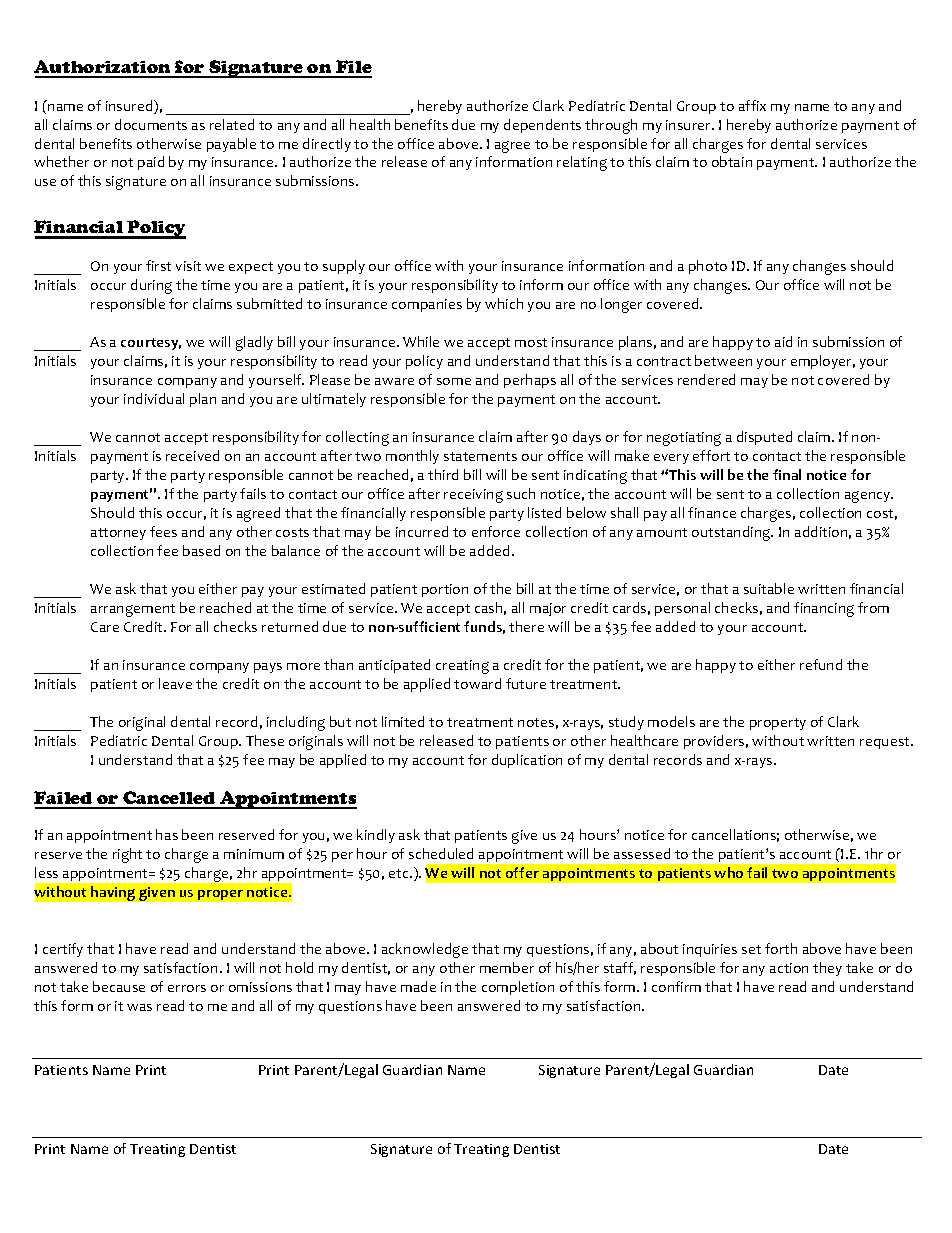 The image size is (952, 1233). What do you see at coordinates (151, 124) in the screenshot?
I see `documents` at bounding box center [151, 124].
